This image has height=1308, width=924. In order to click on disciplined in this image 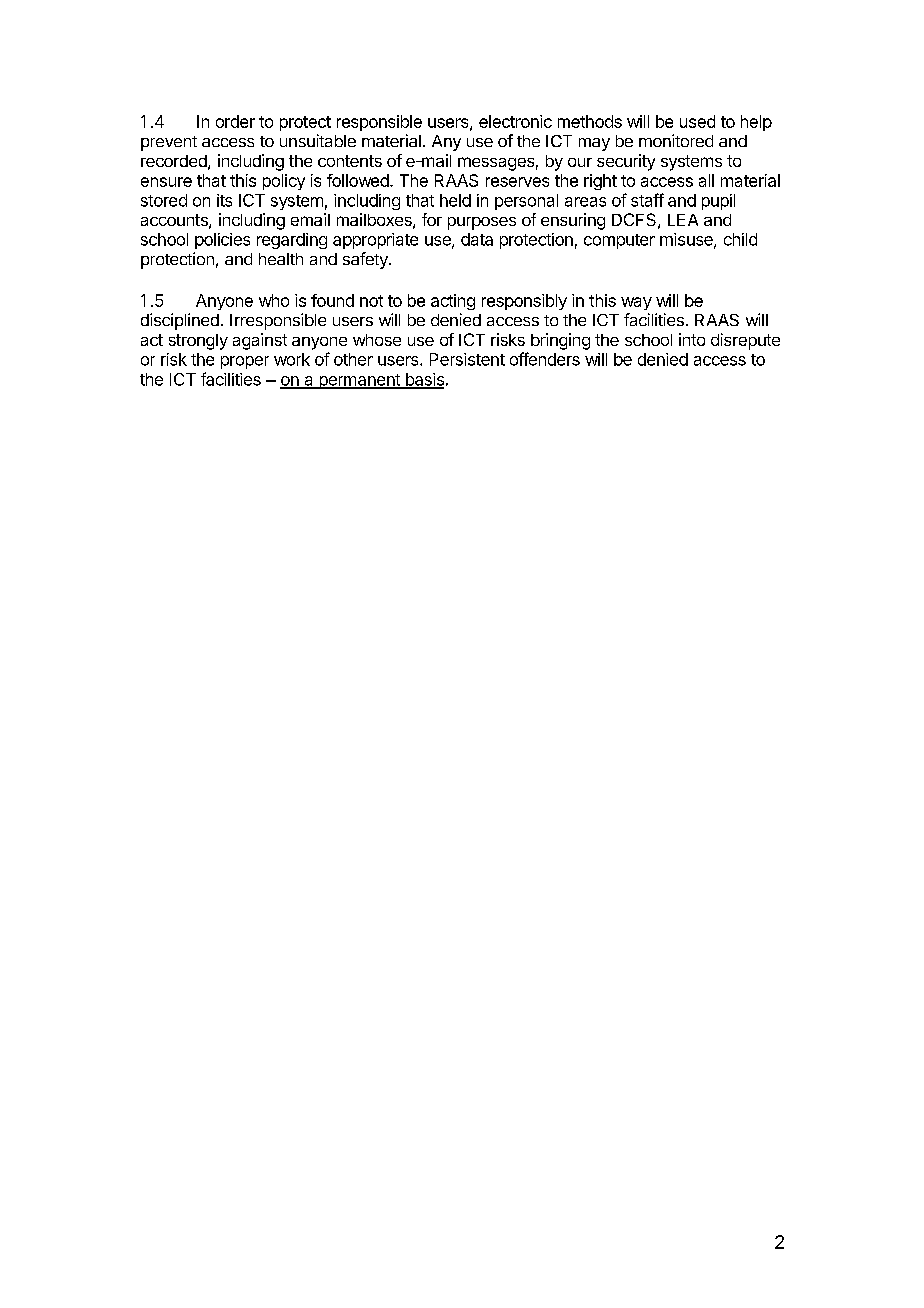, I will do `click(180, 321)`.
